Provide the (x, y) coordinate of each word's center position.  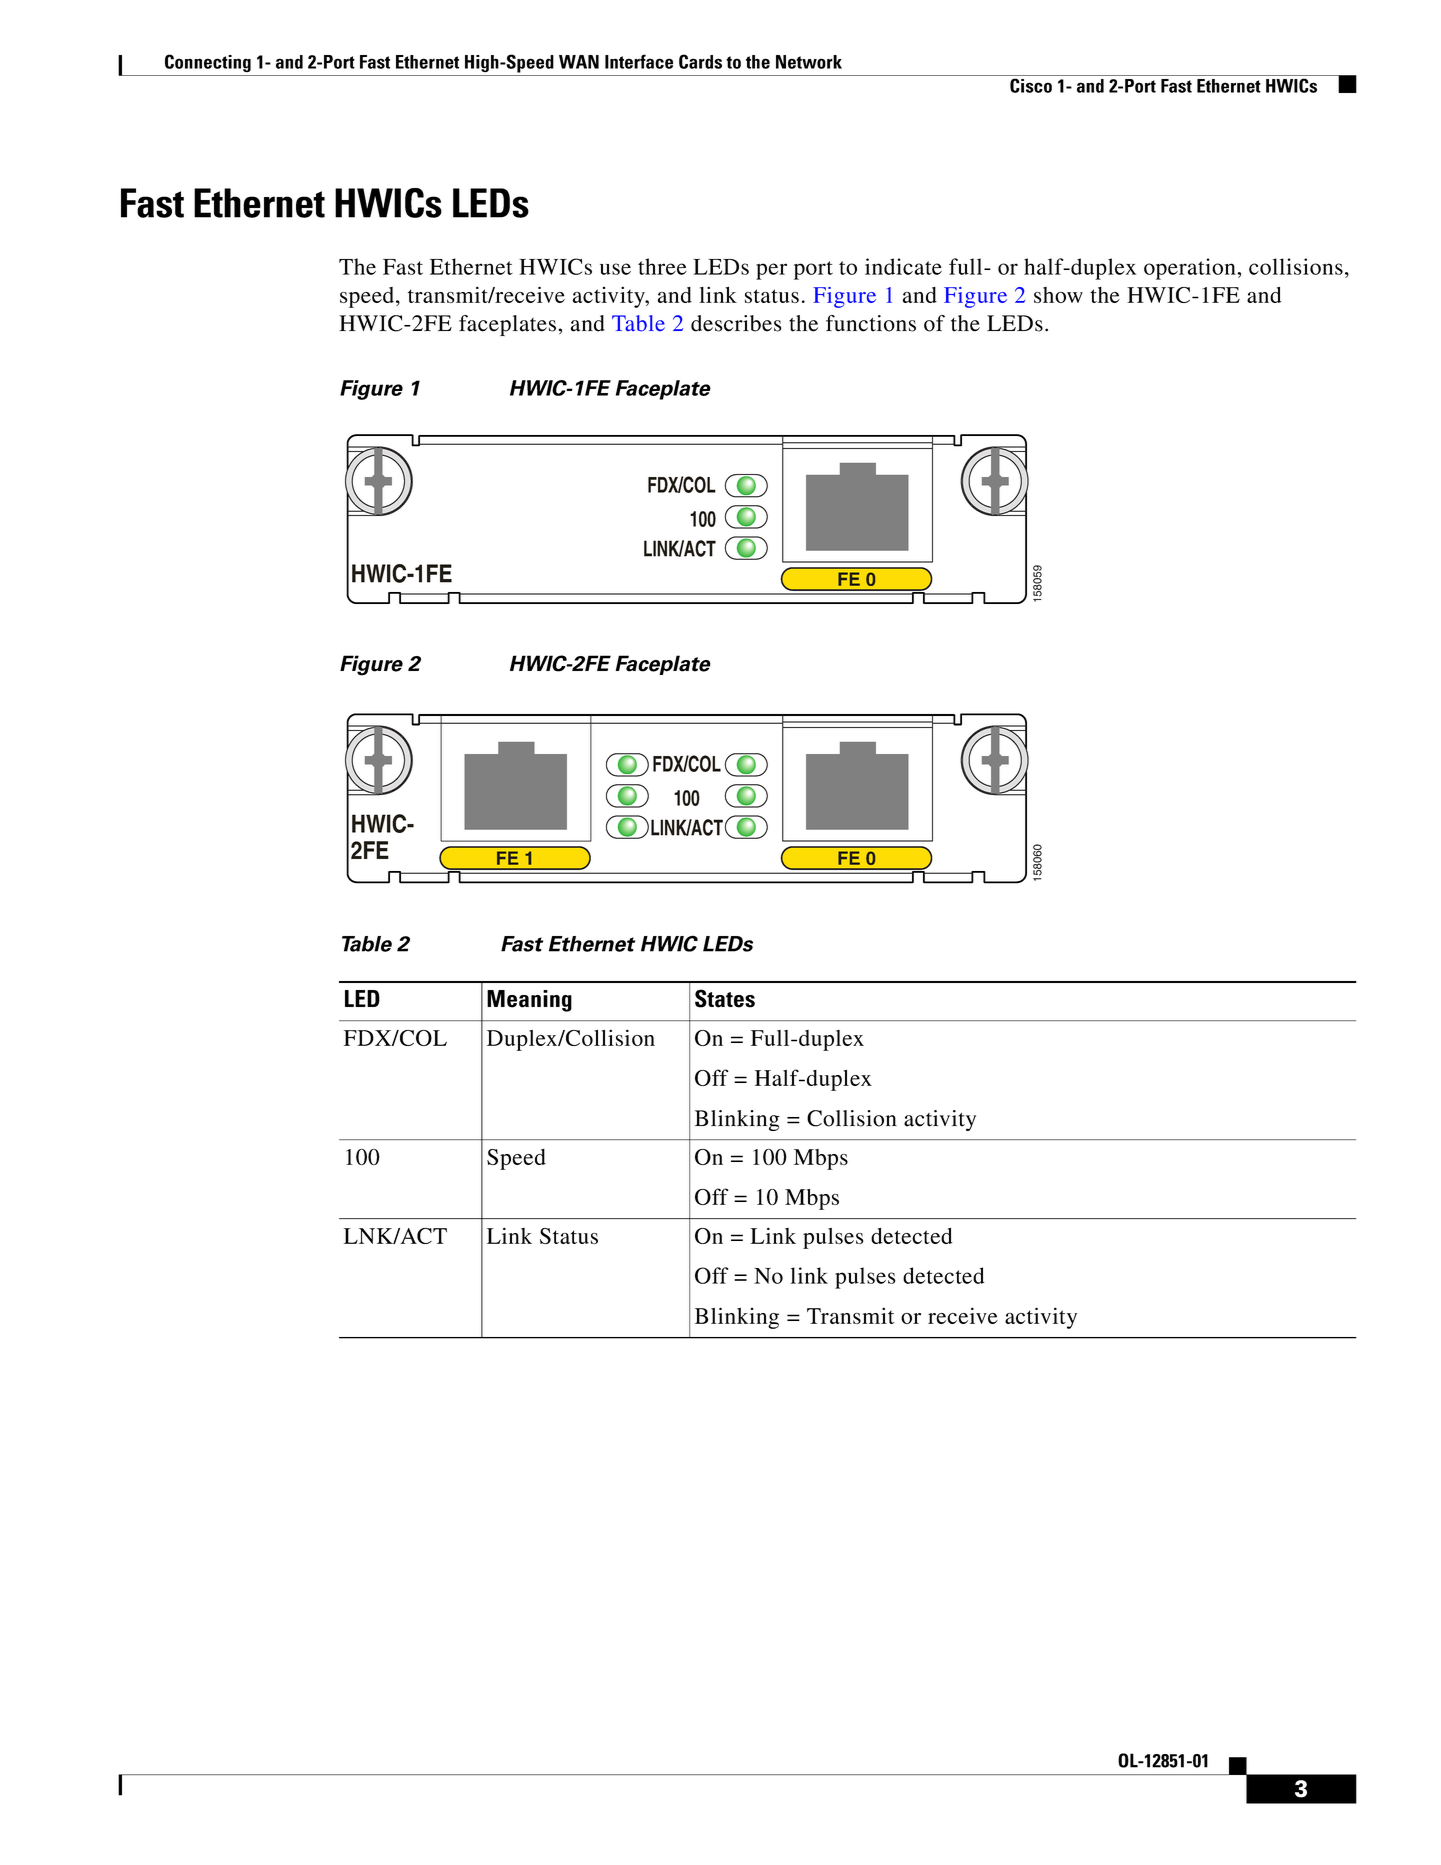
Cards (700, 61)
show (1058, 295)
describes (736, 323)
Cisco (1031, 85)
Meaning (529, 1001)
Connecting (208, 63)
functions (871, 323)
